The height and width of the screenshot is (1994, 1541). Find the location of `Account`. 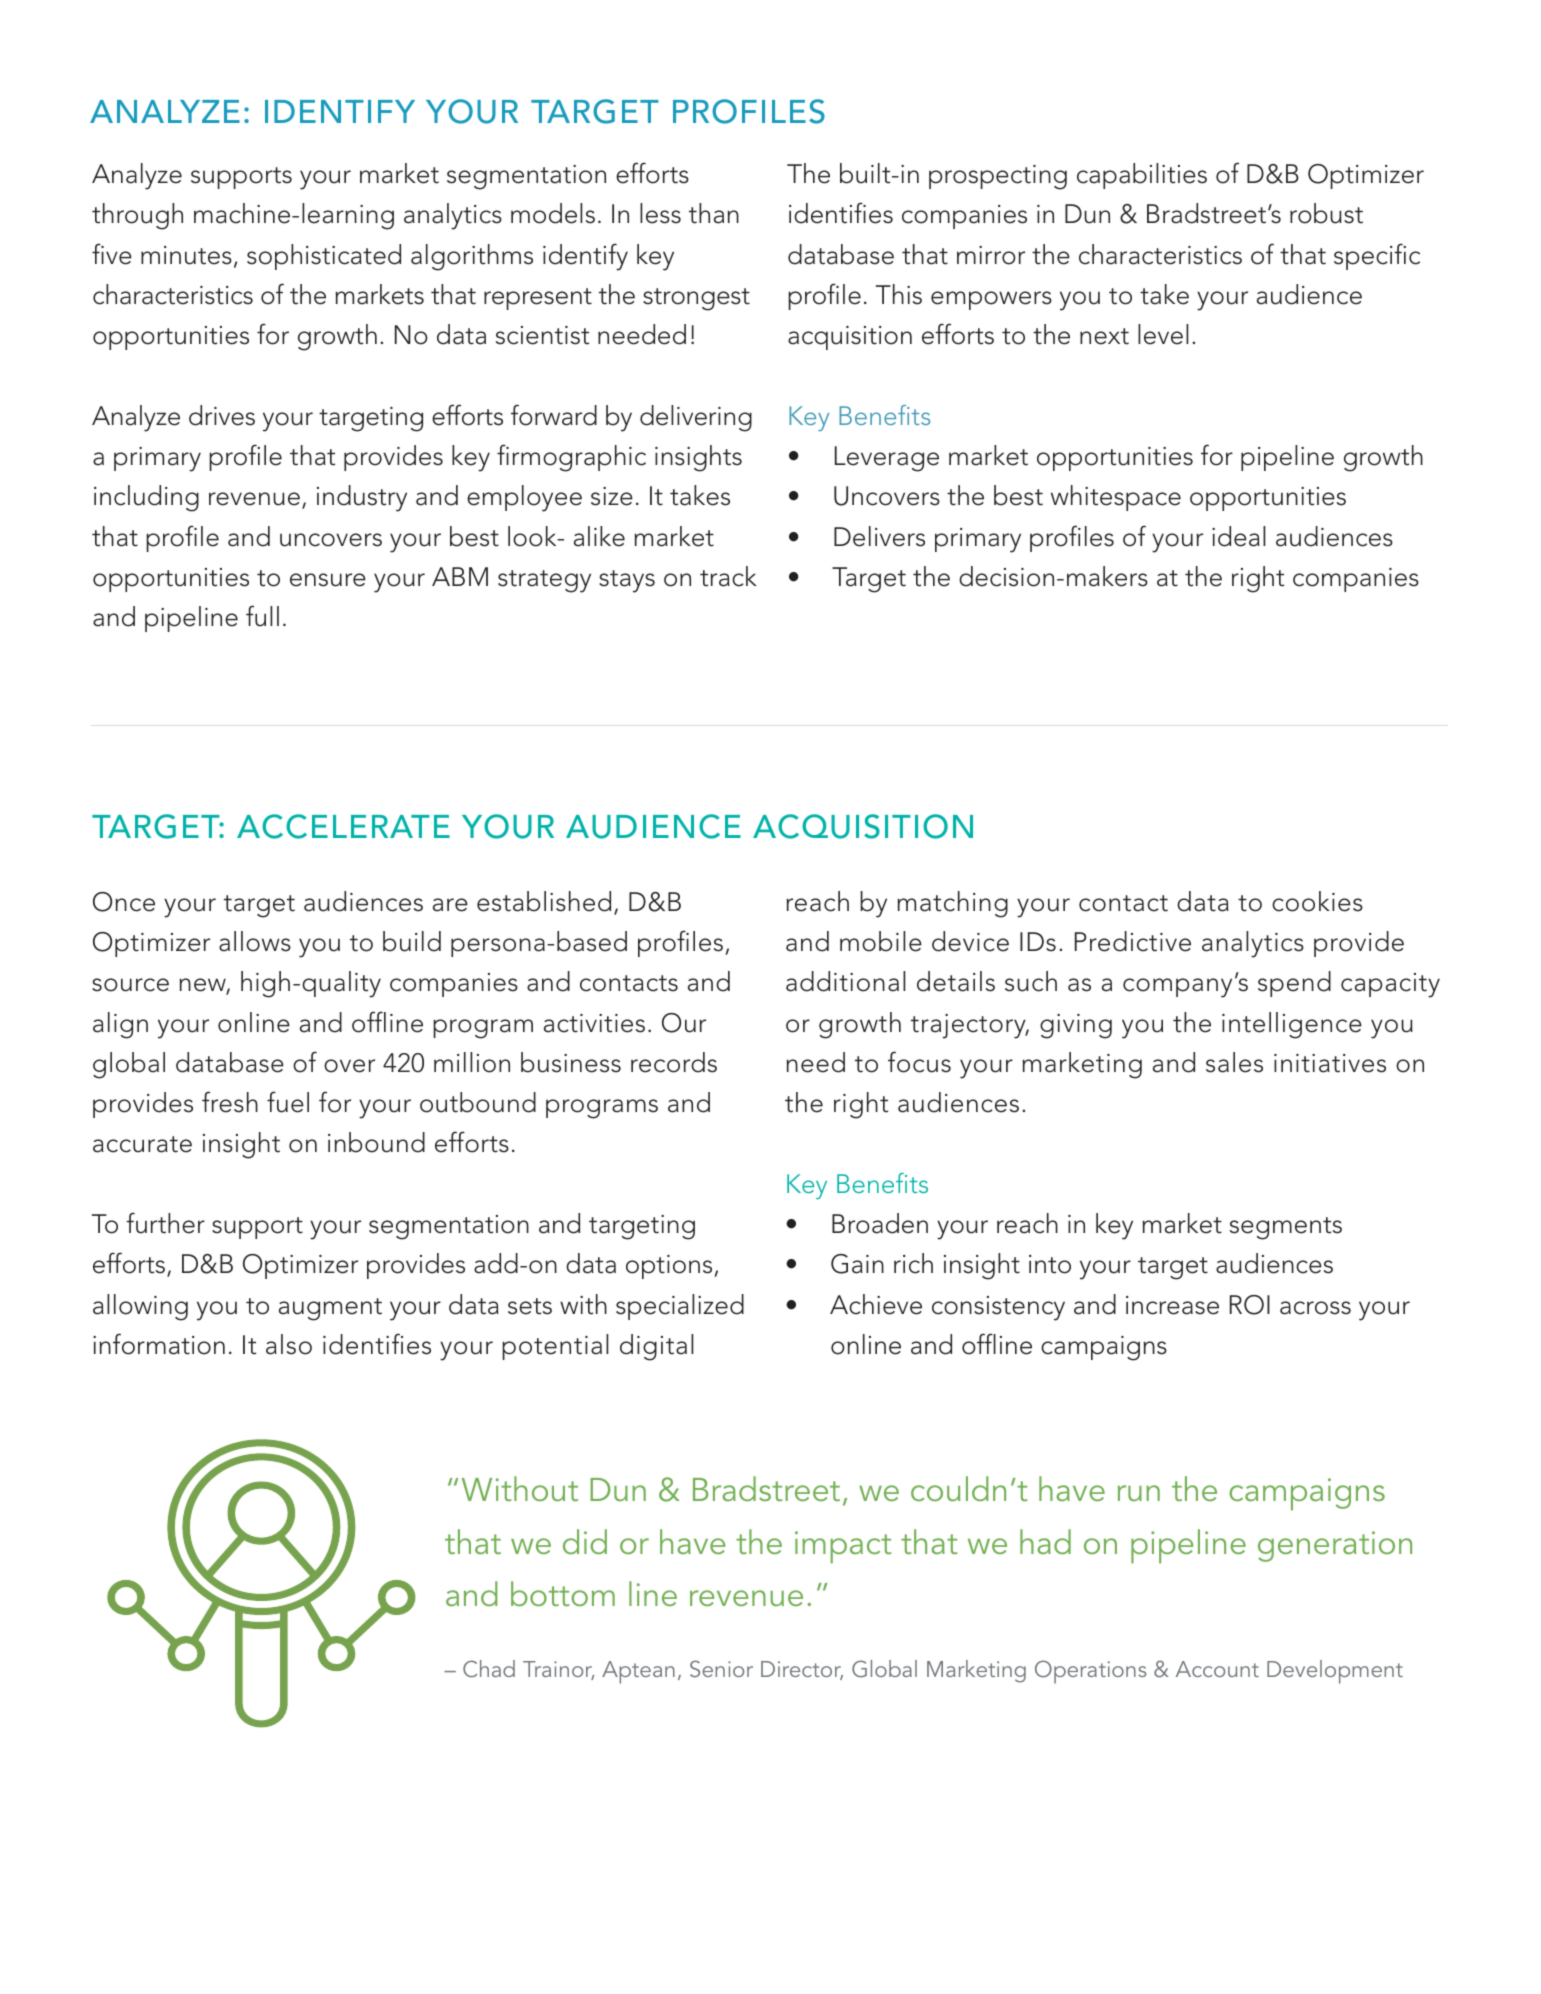

Account is located at coordinates (1217, 1669).
